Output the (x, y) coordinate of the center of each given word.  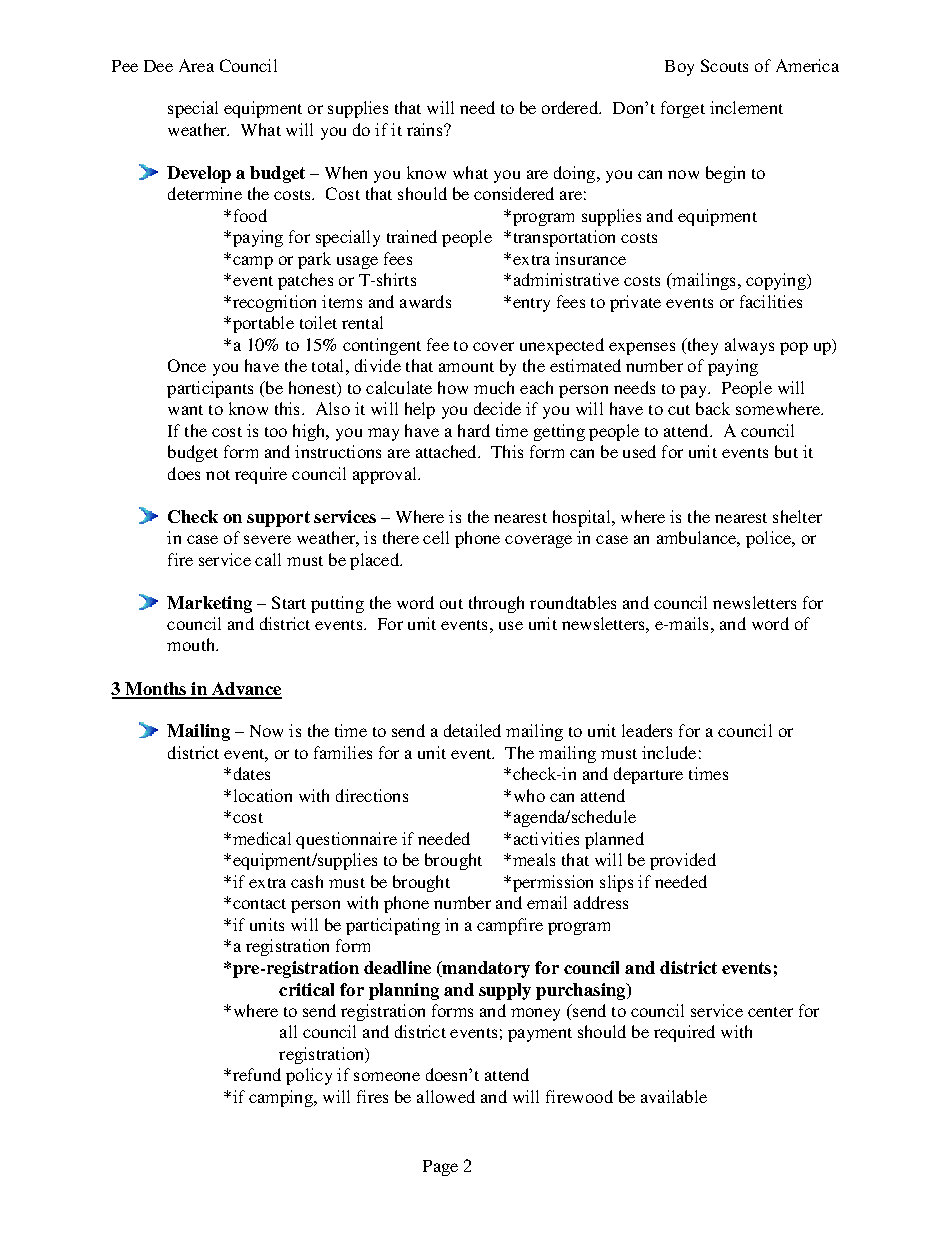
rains (426, 129)
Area (196, 65)
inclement (746, 107)
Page (440, 1168)
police (770, 539)
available (674, 1096)
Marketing (209, 604)
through (496, 604)
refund (257, 1074)
